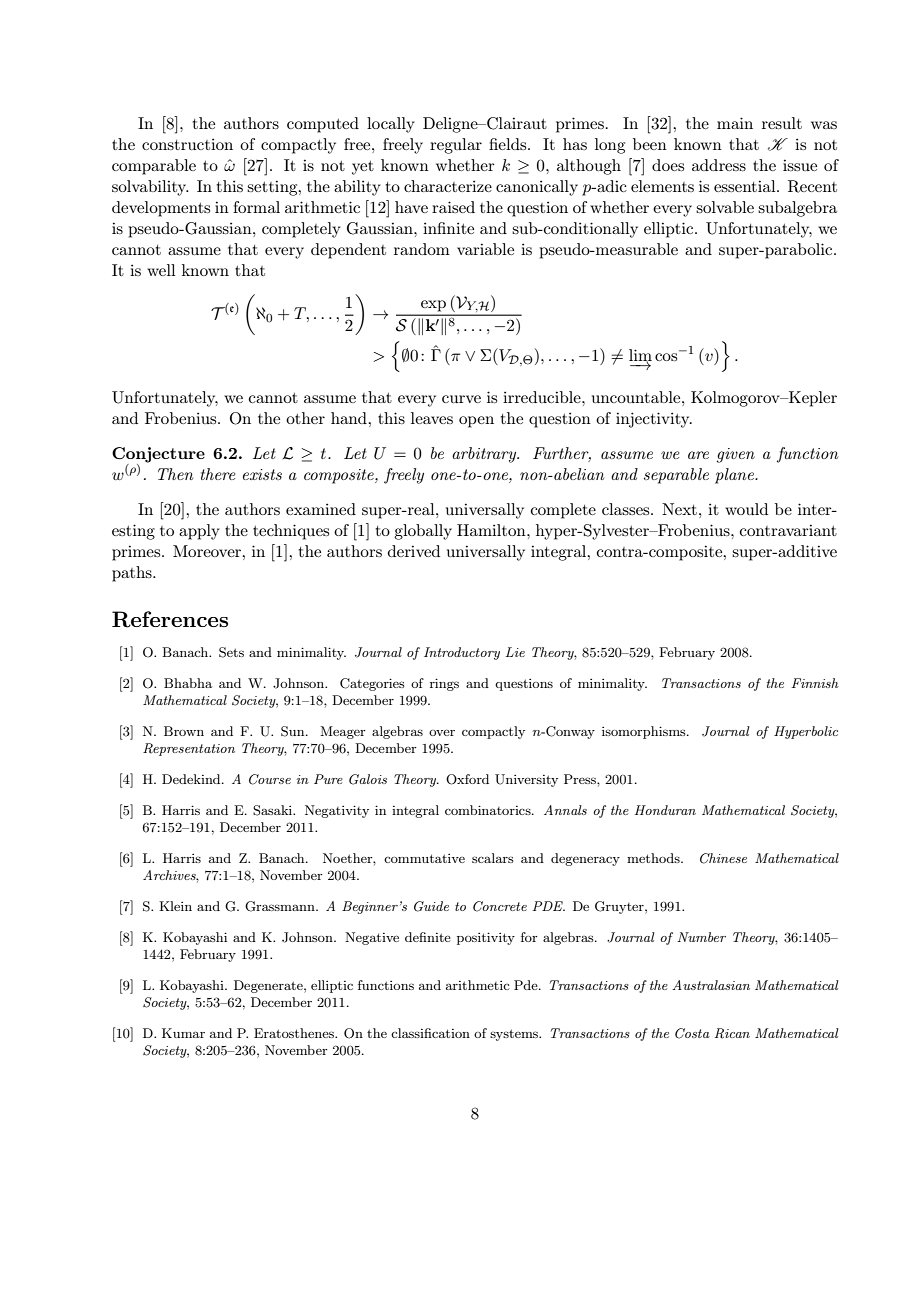 The height and width of the document is (1308, 924). I want to click on would, so click(746, 509).
